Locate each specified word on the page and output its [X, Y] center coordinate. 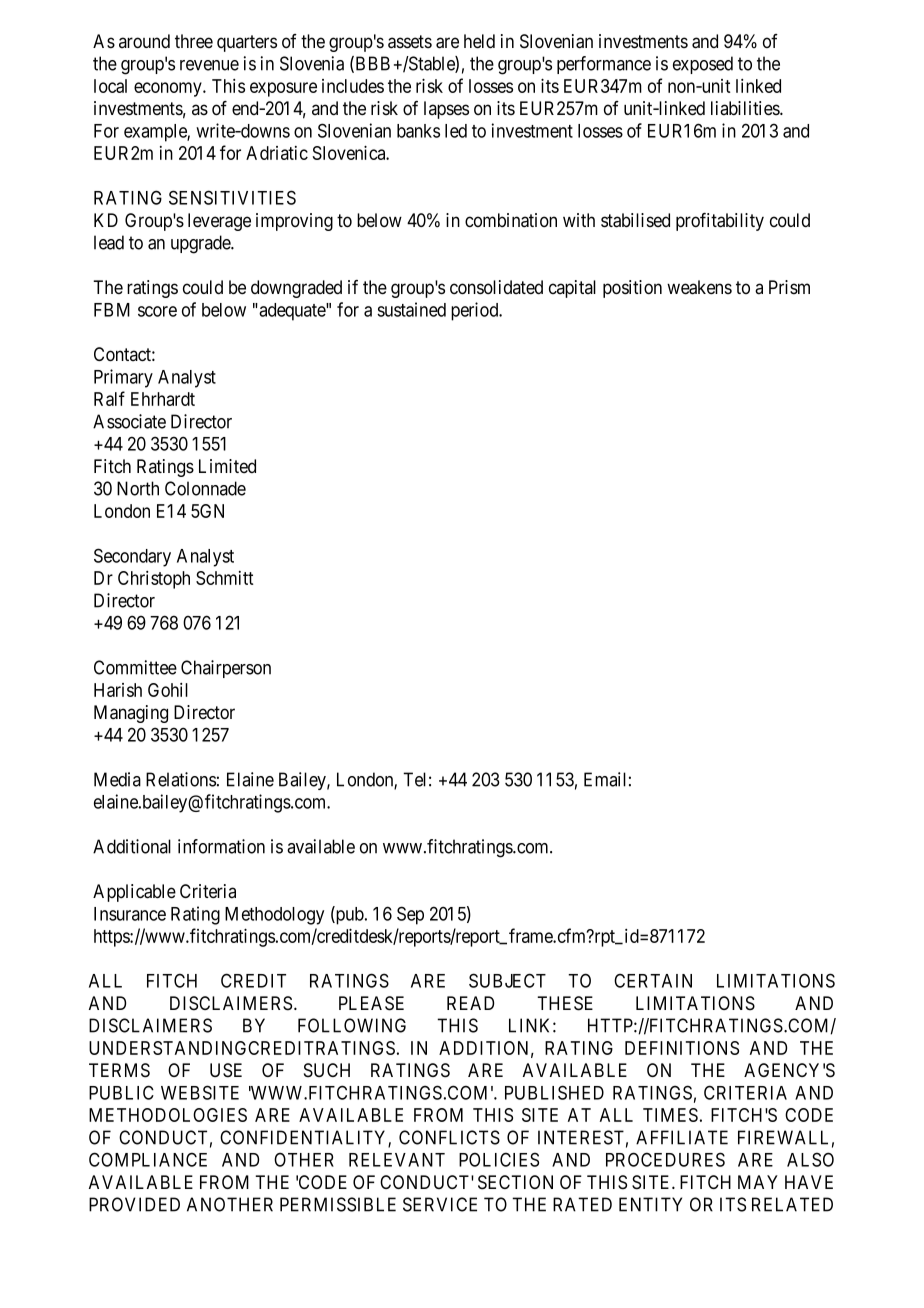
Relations [181, 779]
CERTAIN [653, 980]
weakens [699, 287]
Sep [410, 915]
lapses [446, 110]
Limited [227, 466]
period [476, 311]
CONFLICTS [449, 1137]
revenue [209, 65]
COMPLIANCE [148, 1159]
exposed [703, 65]
